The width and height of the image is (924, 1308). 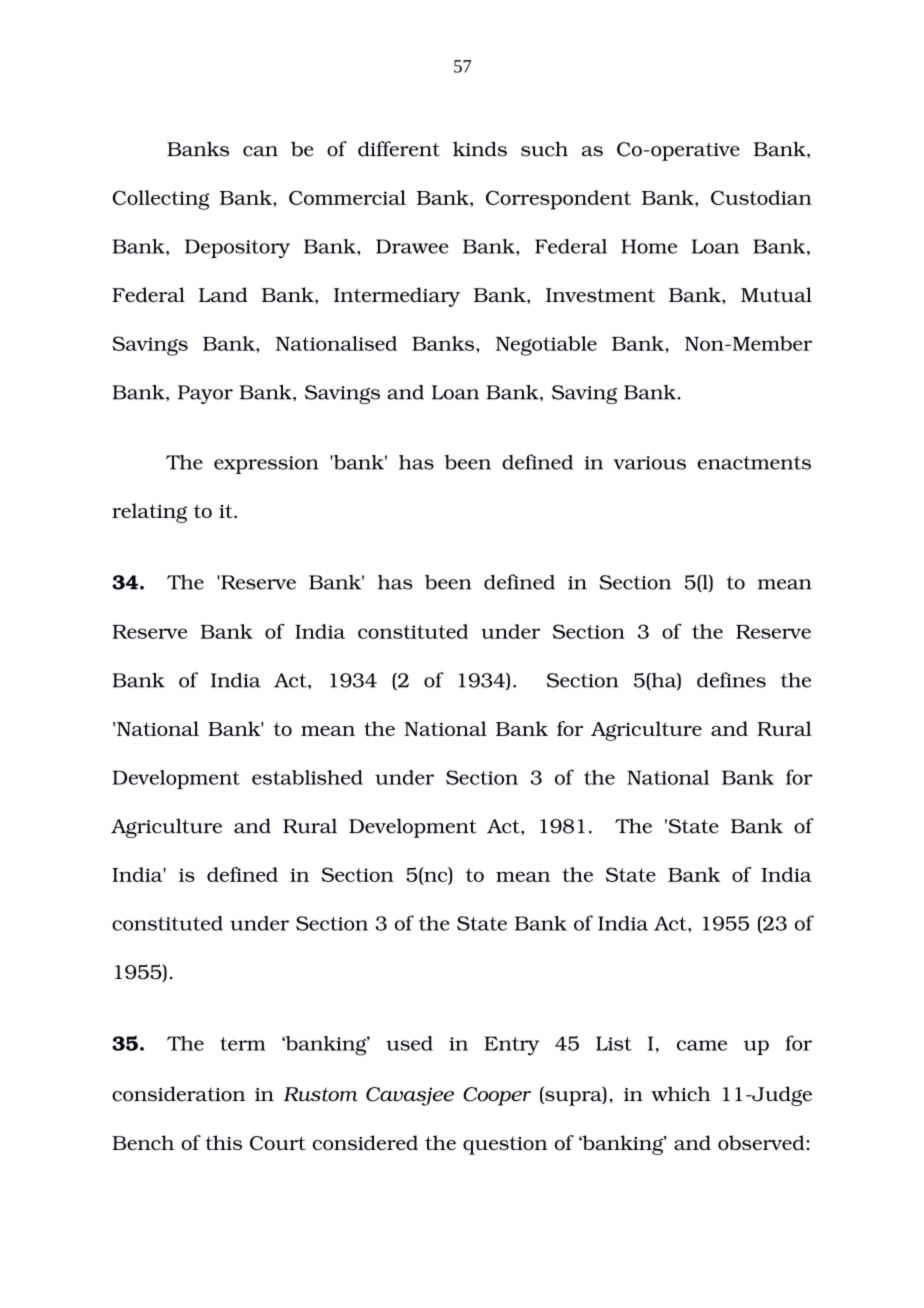 What do you see at coordinates (776, 294) in the image?
I see `Mutual` at bounding box center [776, 294].
